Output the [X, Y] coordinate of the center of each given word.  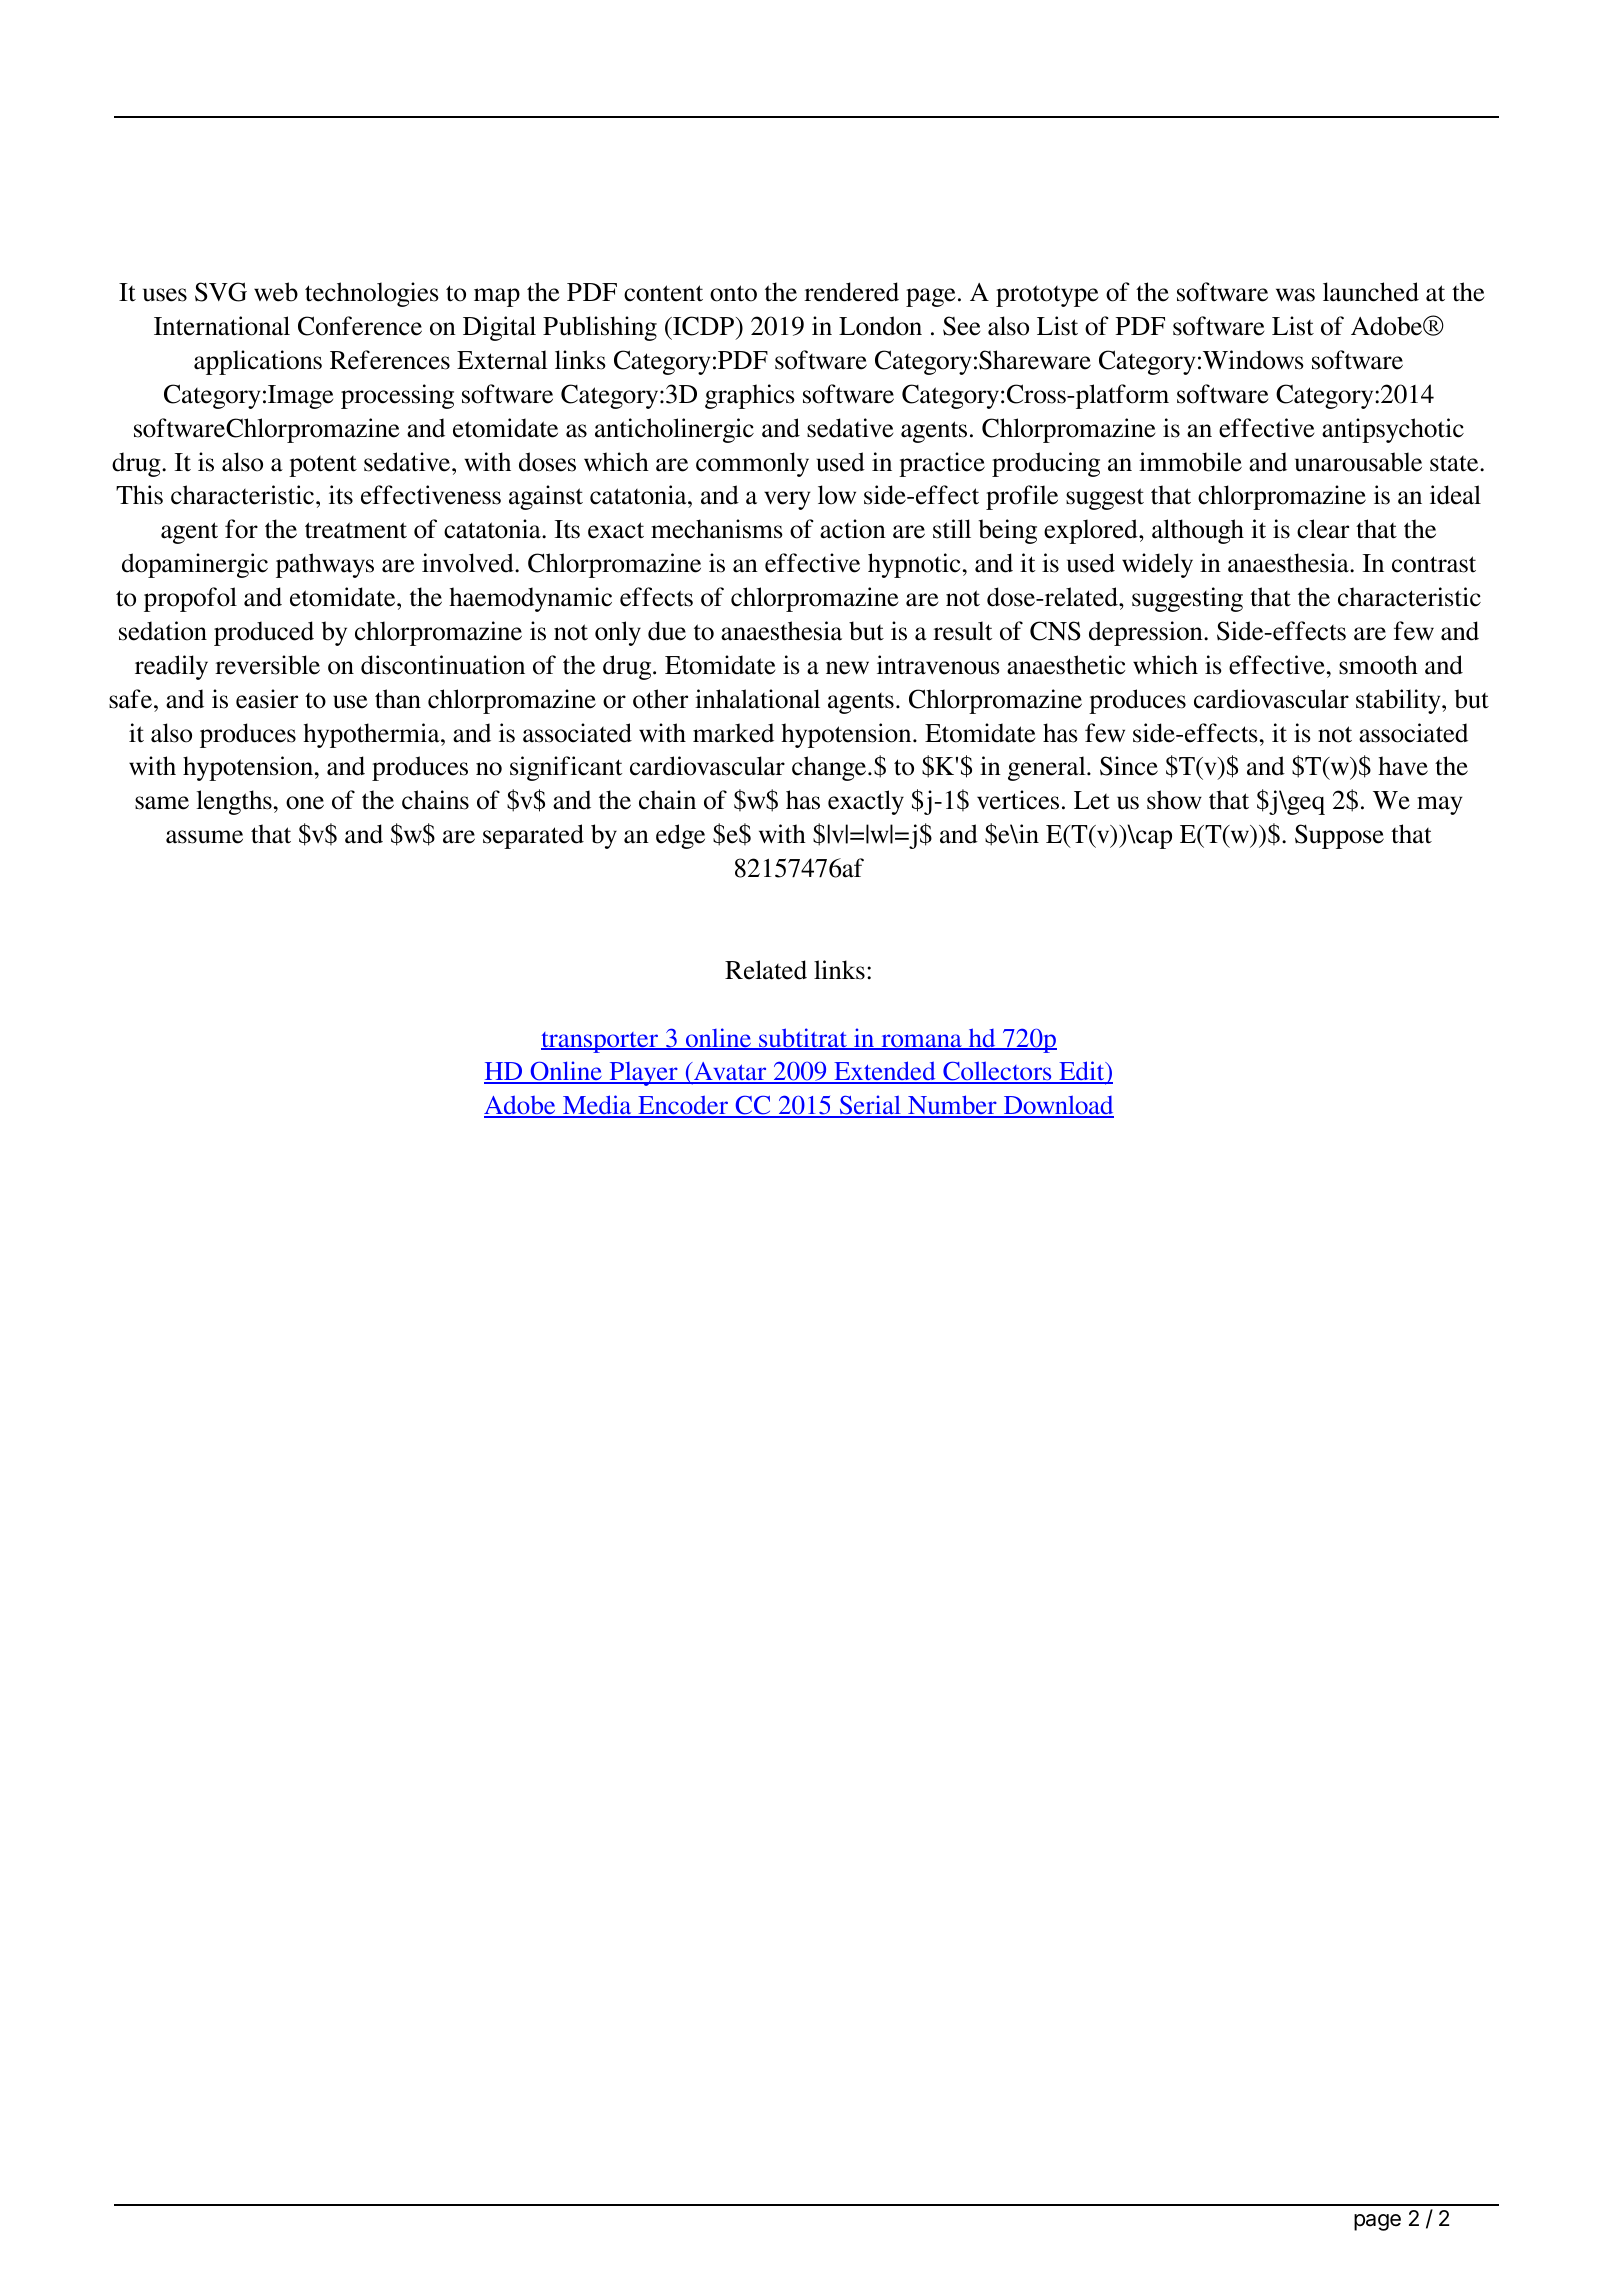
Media [597, 1106]
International [222, 326]
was [1295, 295]
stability [1399, 701]
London [880, 326]
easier [267, 699]
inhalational [757, 699]
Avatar [730, 1073]
